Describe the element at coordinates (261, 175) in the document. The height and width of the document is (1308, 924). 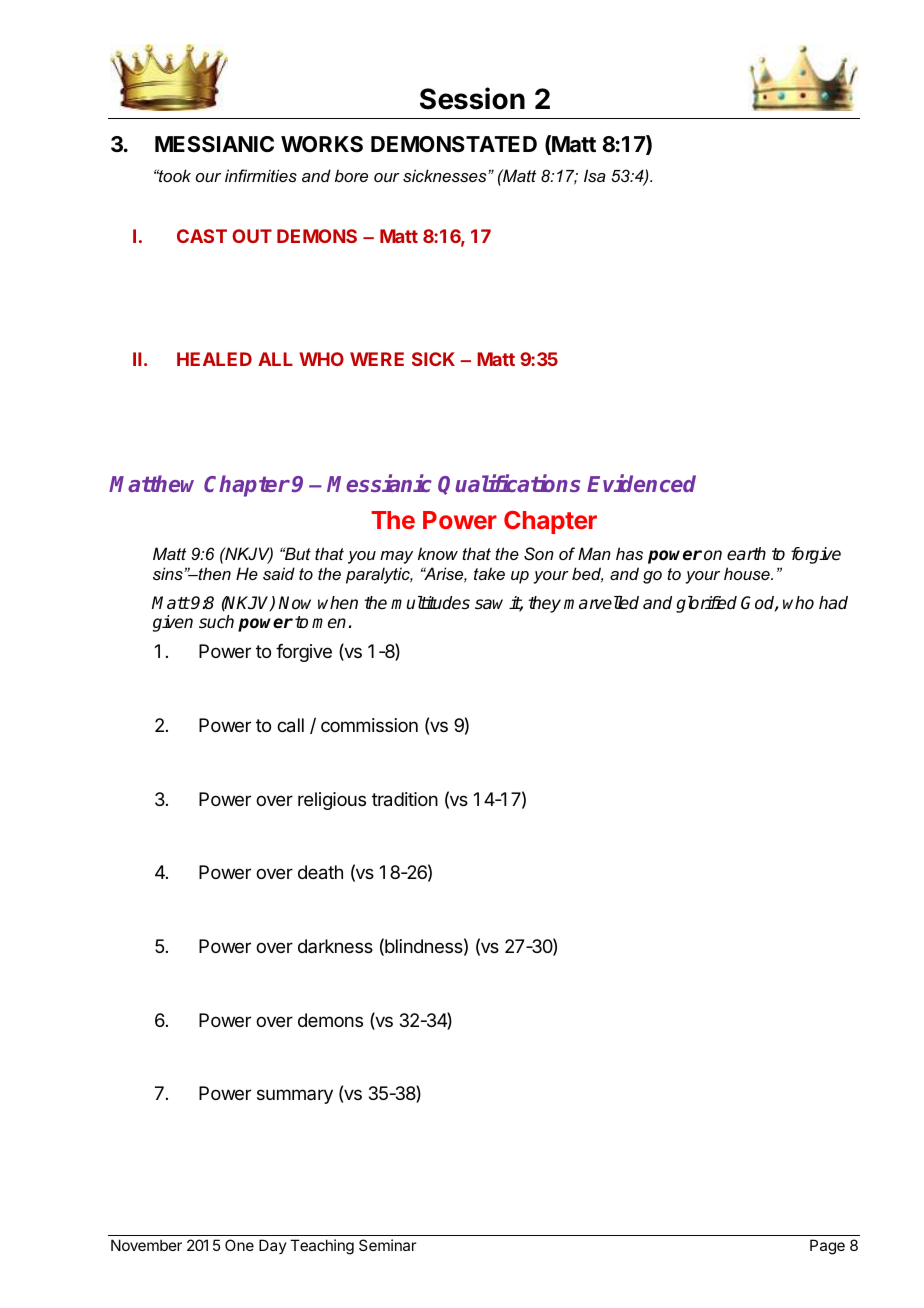
I see `infirmities` at that location.
